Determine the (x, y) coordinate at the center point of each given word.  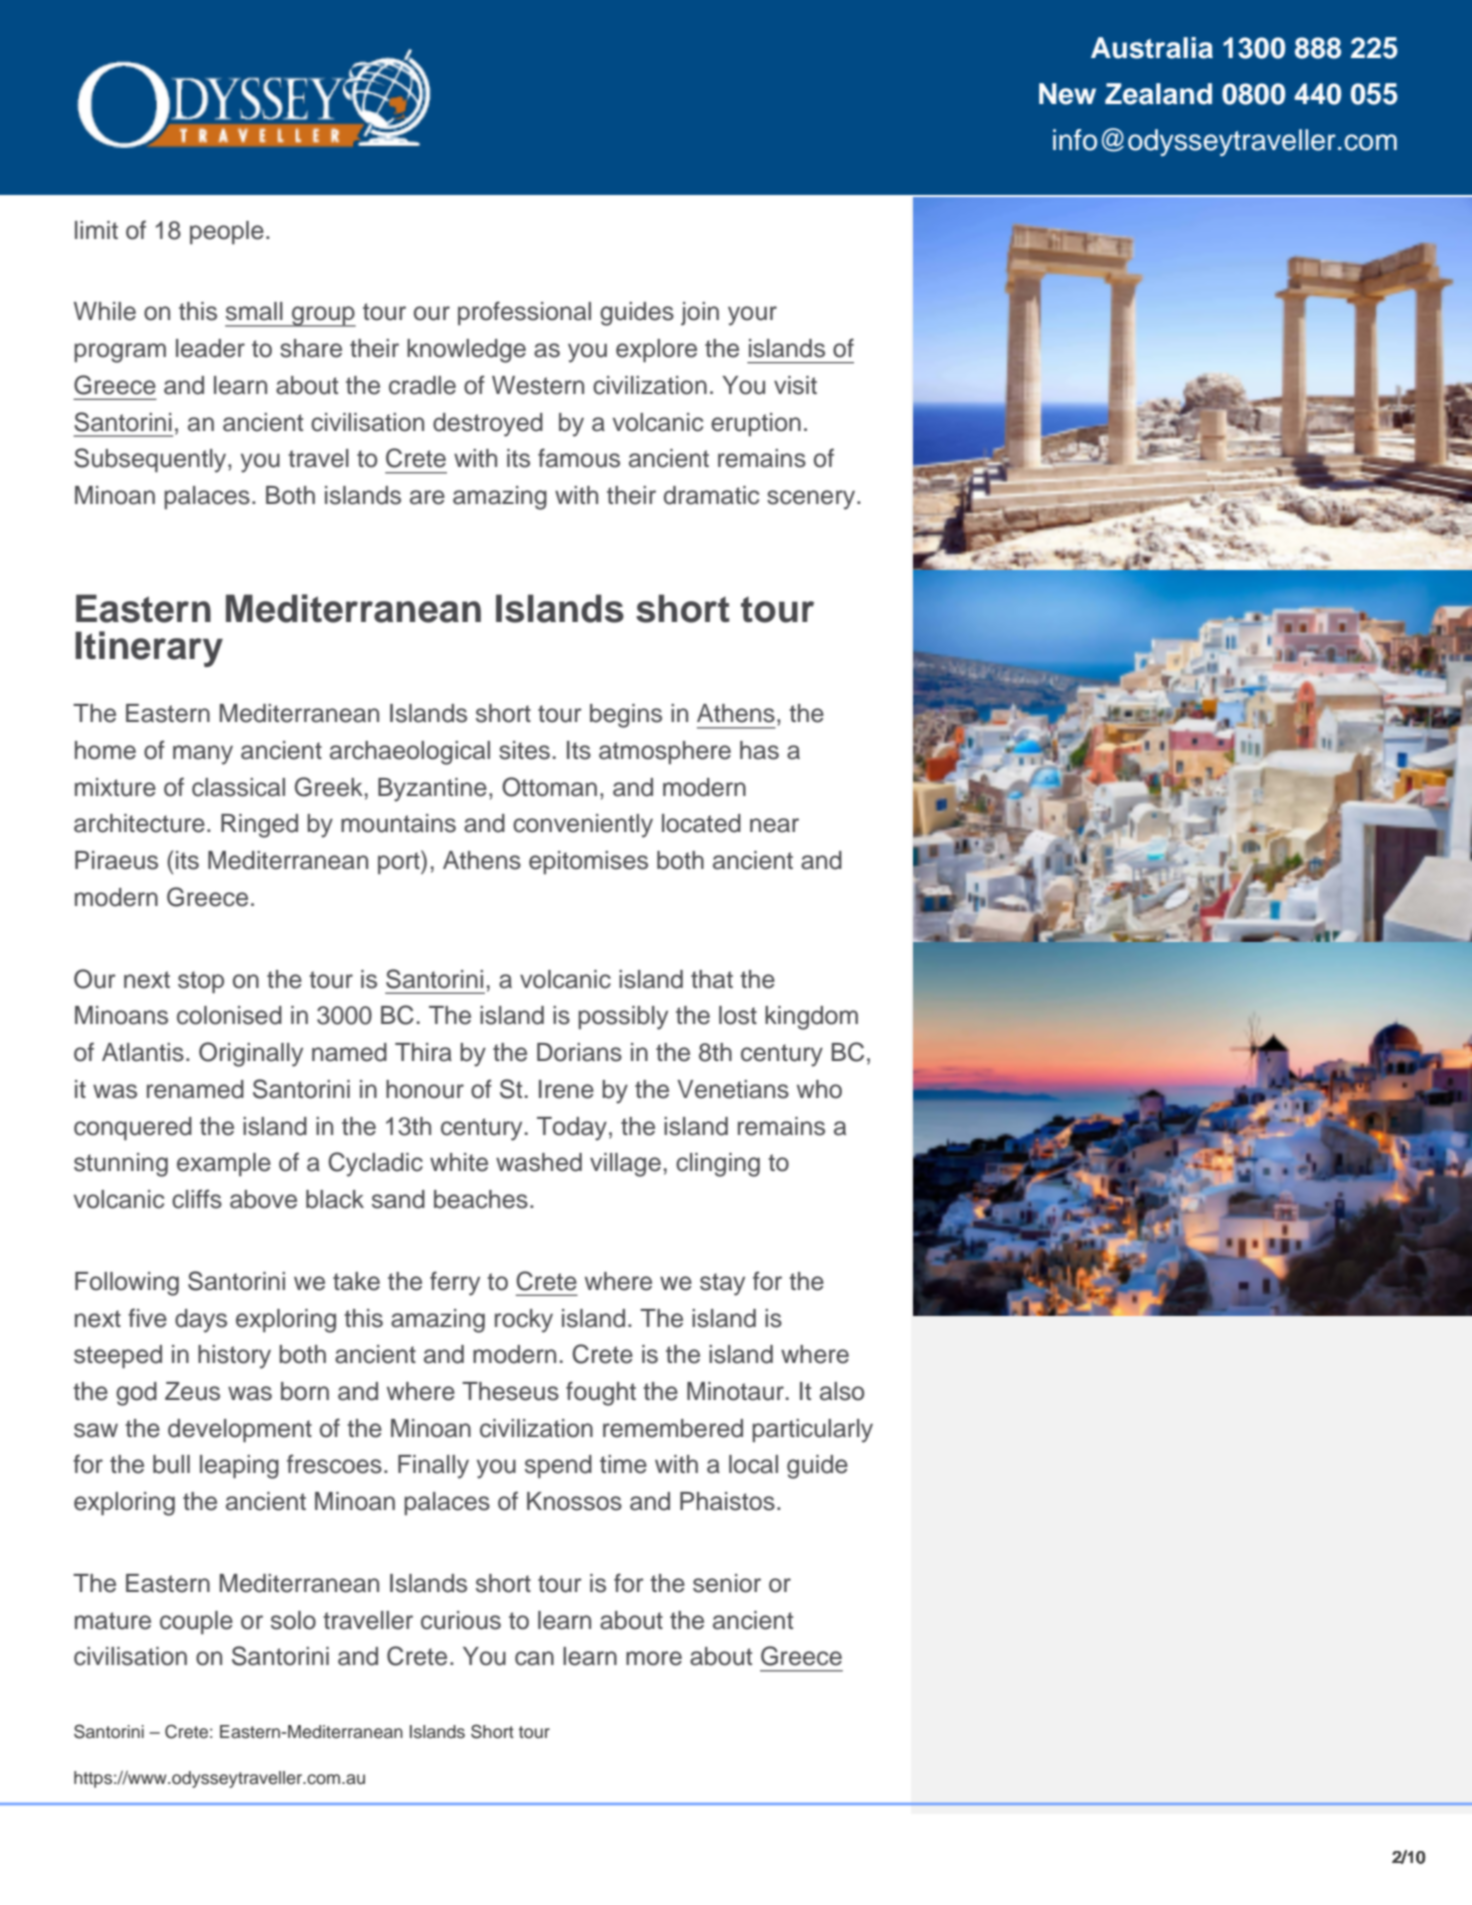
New (1067, 94)
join (700, 314)
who (819, 1089)
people (227, 232)
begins (626, 716)
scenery (812, 500)
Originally (251, 1054)
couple (196, 1622)
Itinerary (149, 649)
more (654, 1658)
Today (572, 1129)
